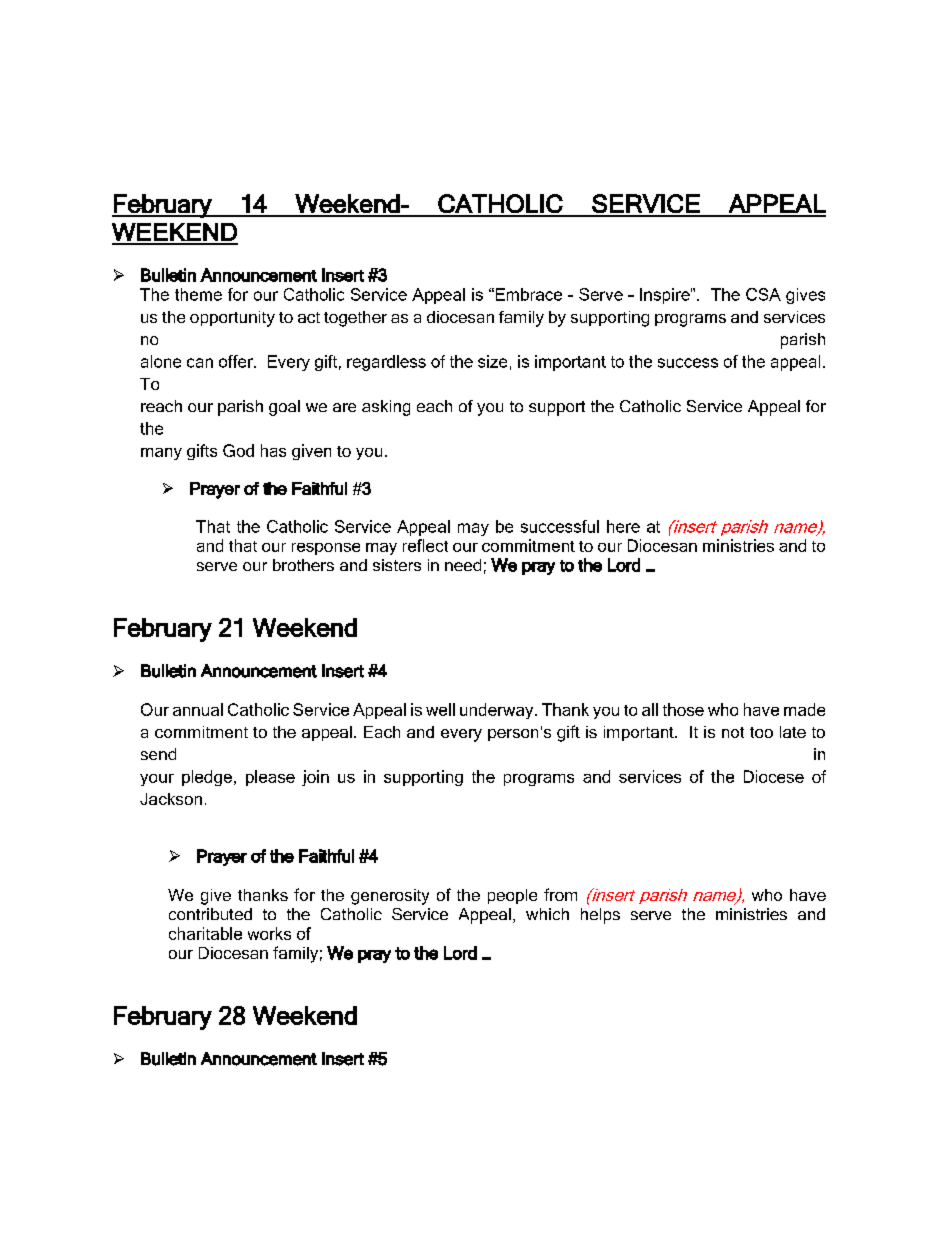 The image size is (952, 1233). What do you see at coordinates (303, 565) in the screenshot?
I see `brothers` at bounding box center [303, 565].
